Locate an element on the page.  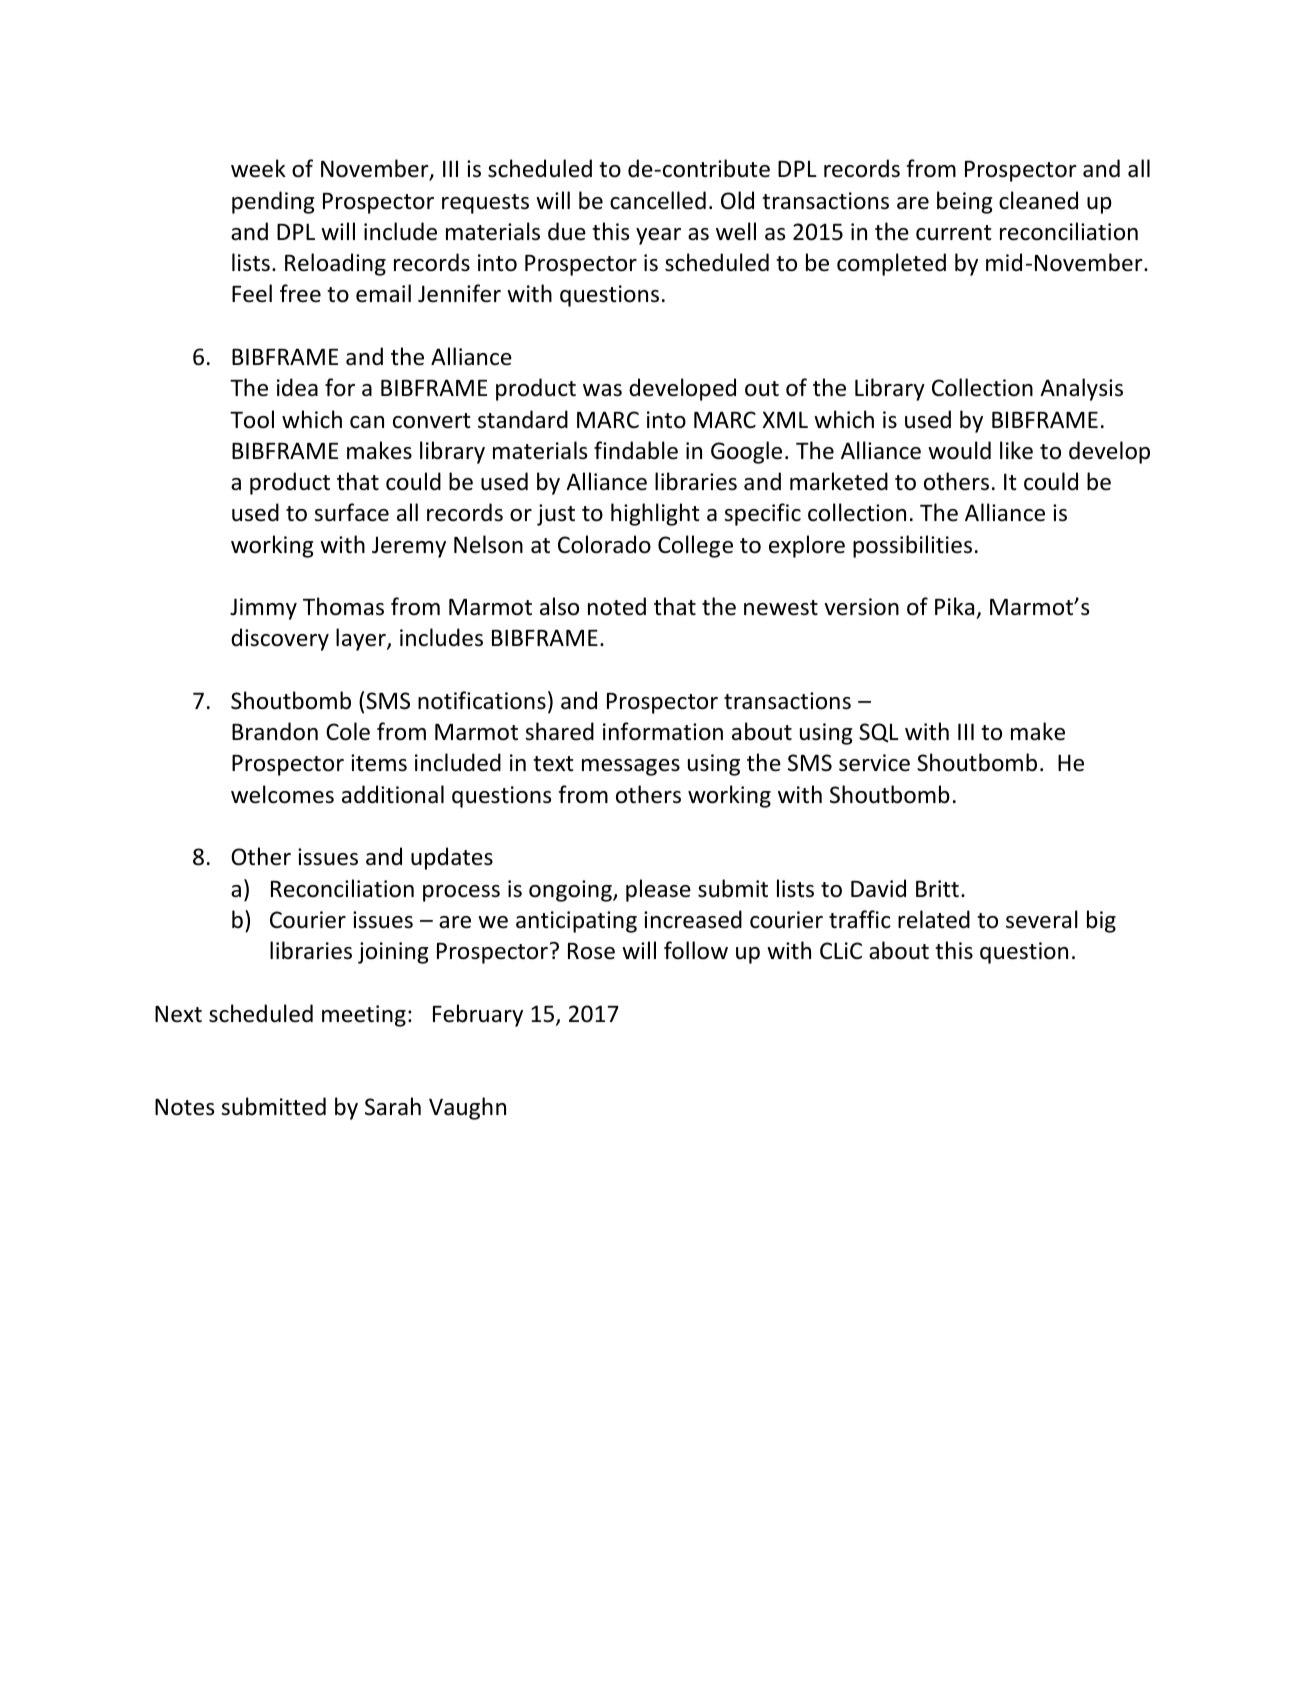
Britt is located at coordinates (937, 889).
